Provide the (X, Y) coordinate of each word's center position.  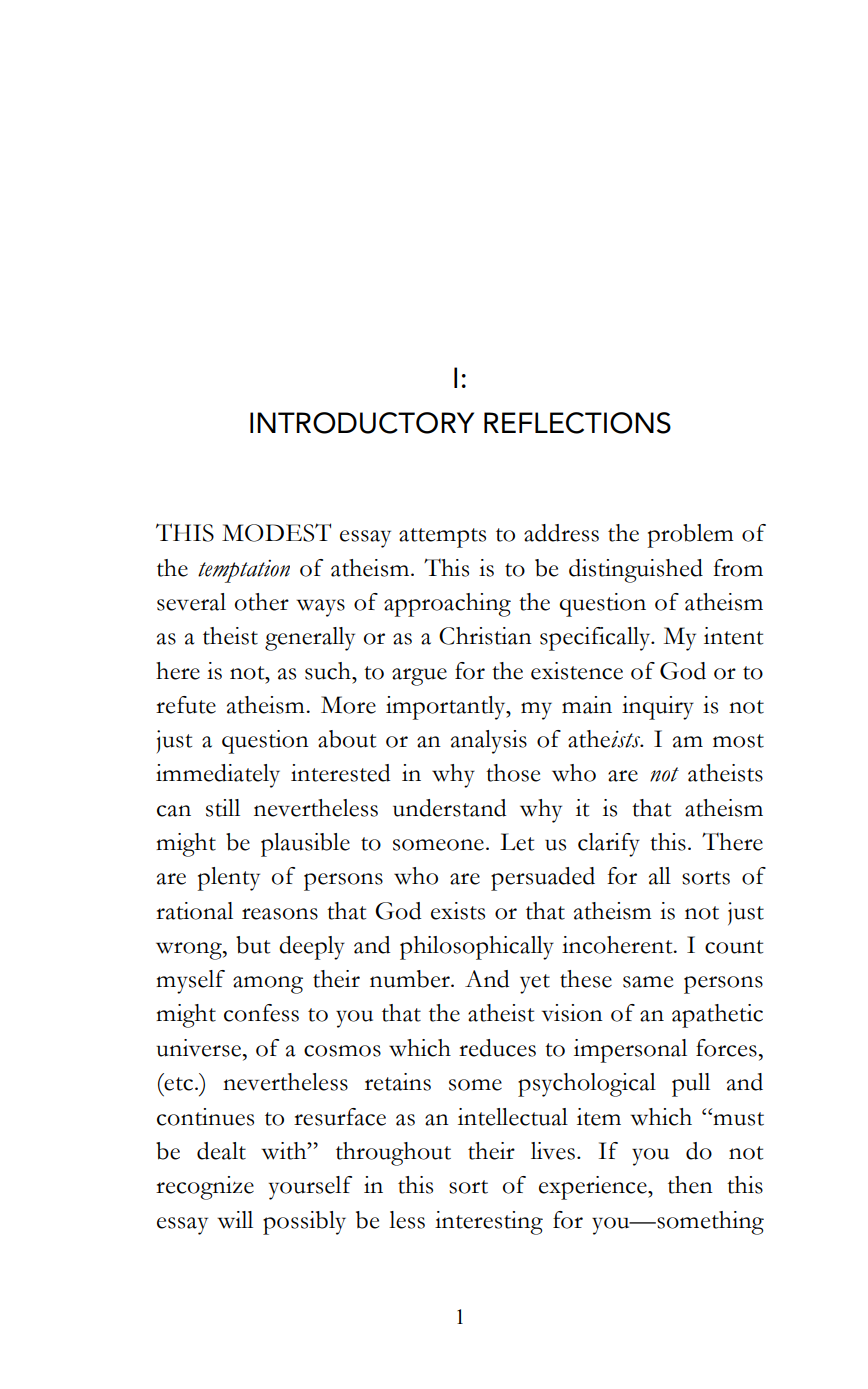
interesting (489, 1223)
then (690, 1185)
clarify (609, 845)
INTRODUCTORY (362, 423)
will (235, 1220)
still (223, 808)
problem (690, 536)
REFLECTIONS (577, 423)
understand (449, 808)
